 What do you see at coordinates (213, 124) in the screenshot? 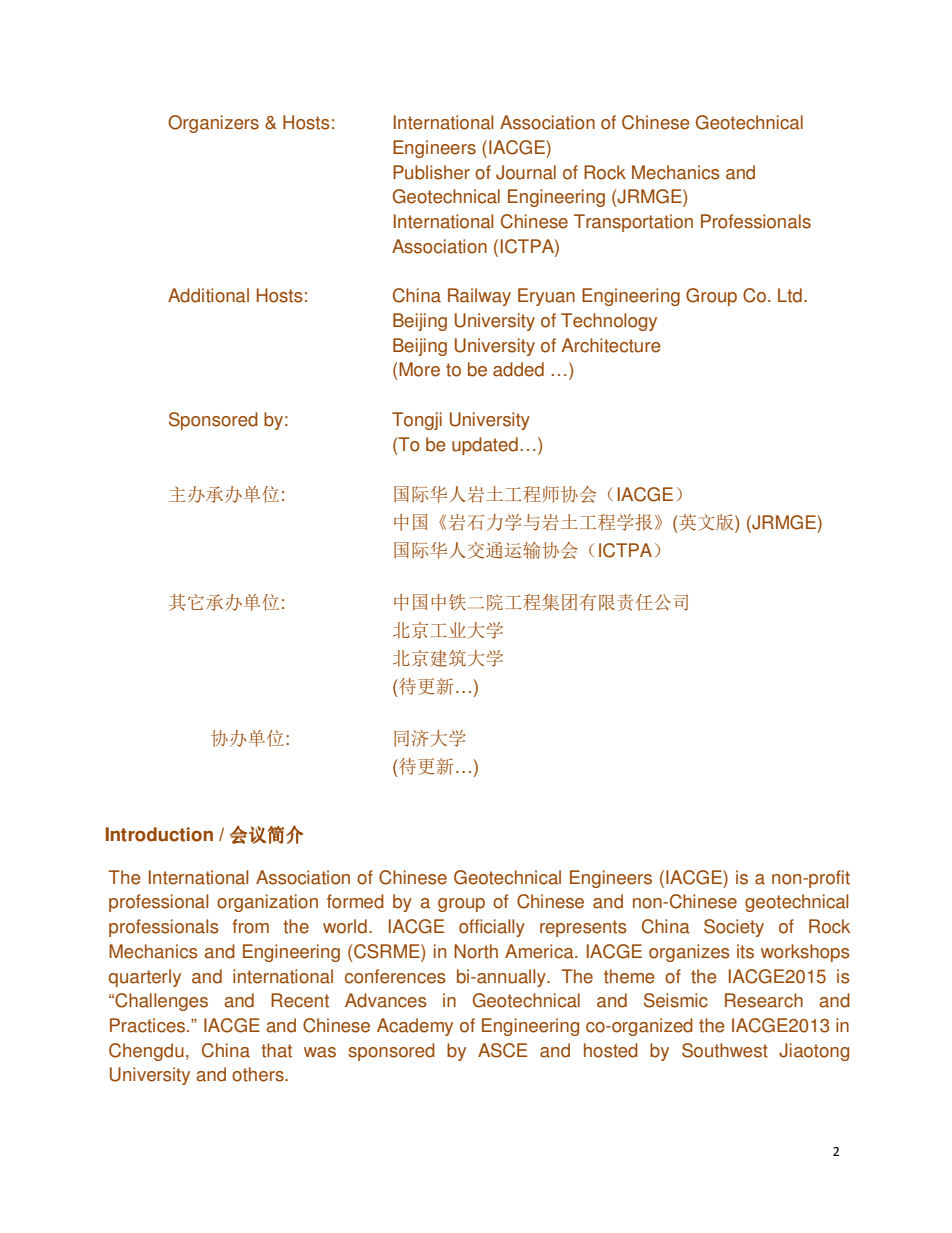
I see `Organizers` at bounding box center [213, 124].
